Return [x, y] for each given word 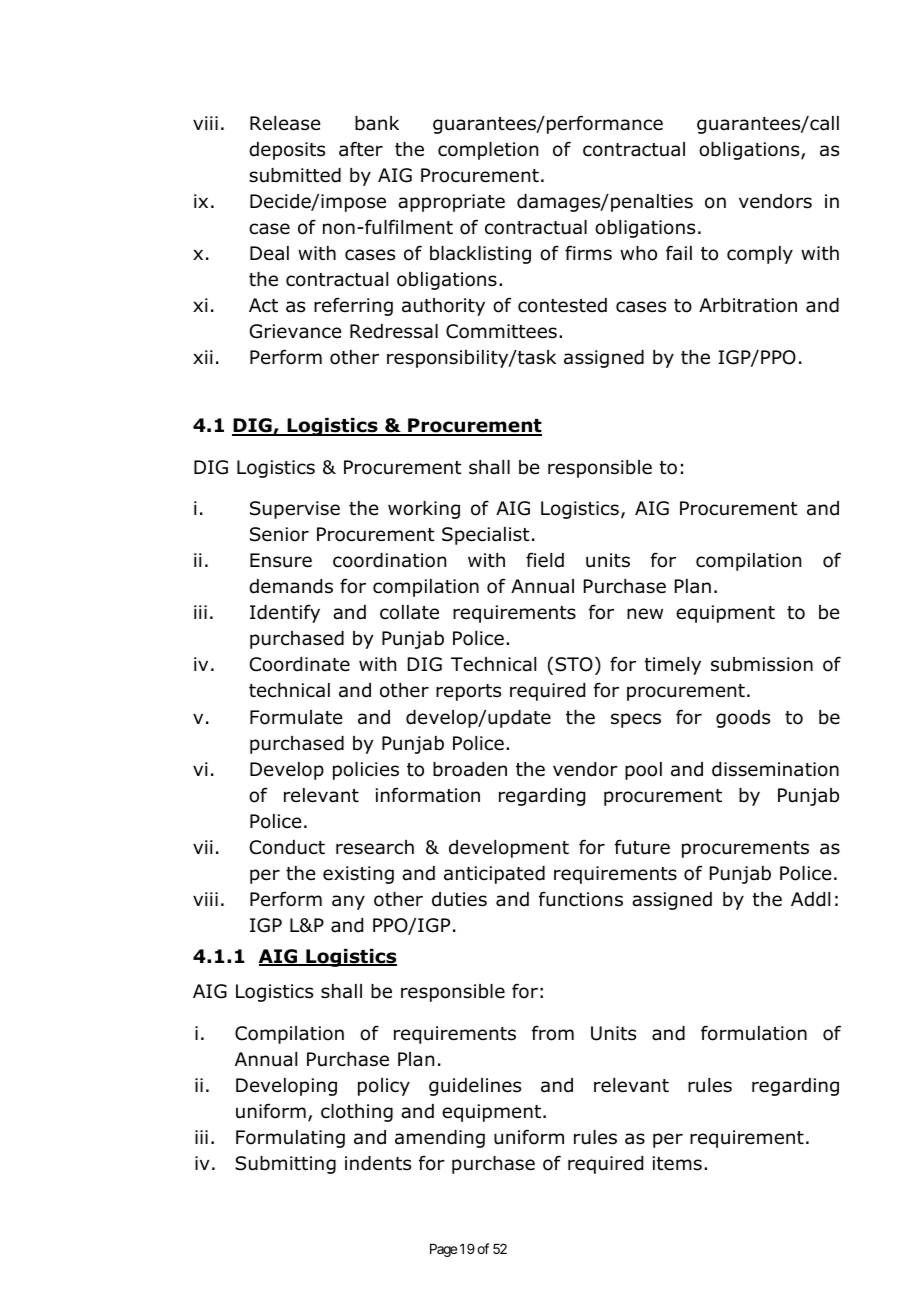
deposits [287, 151]
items [677, 1163]
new [645, 614]
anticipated [494, 875]
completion [488, 151]
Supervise [295, 510]
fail [679, 253]
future [642, 847]
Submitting [285, 1165]
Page [443, 1250]
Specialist [486, 536]
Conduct [287, 847]
